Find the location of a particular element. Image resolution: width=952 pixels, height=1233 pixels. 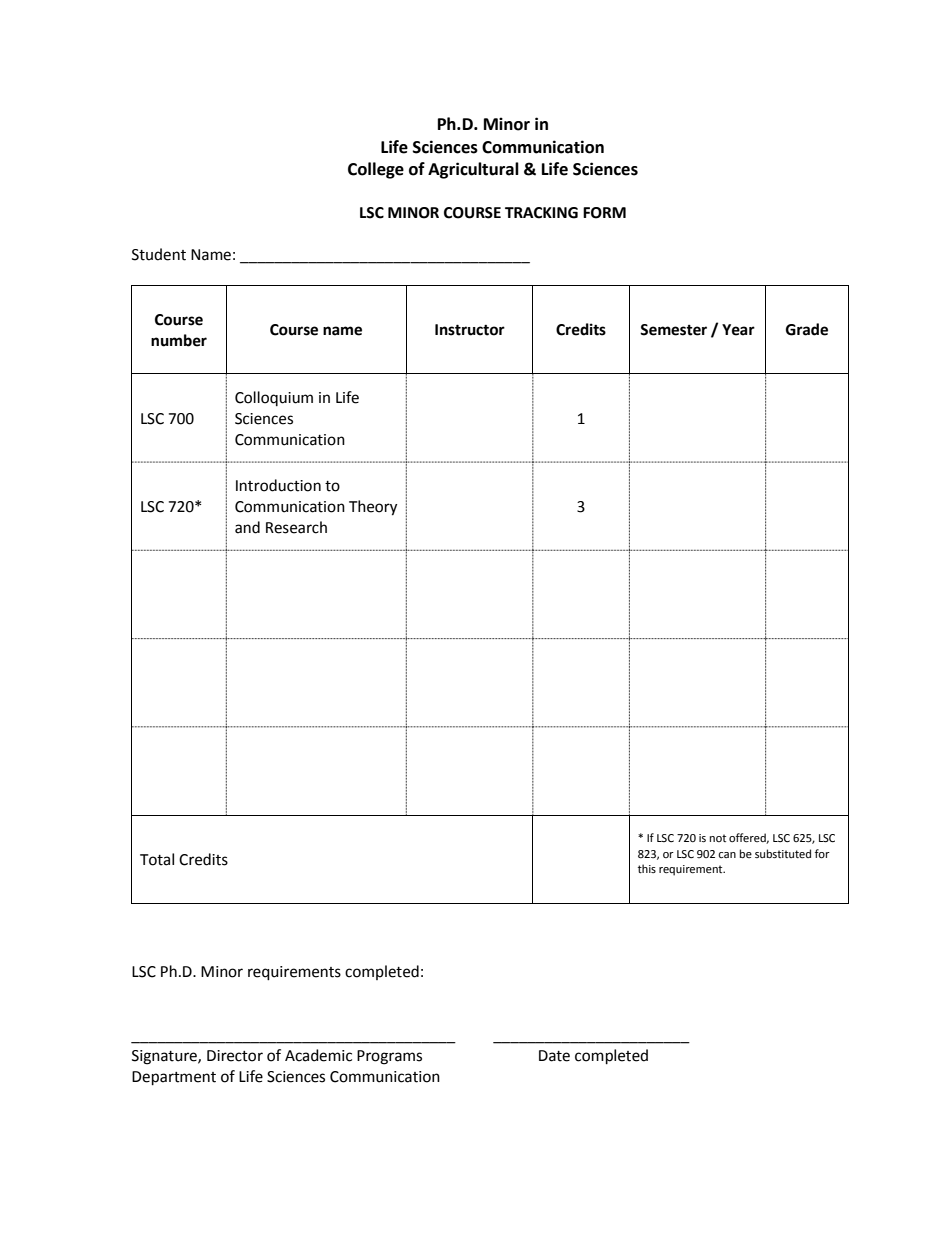

Agricultural is located at coordinates (473, 170).
